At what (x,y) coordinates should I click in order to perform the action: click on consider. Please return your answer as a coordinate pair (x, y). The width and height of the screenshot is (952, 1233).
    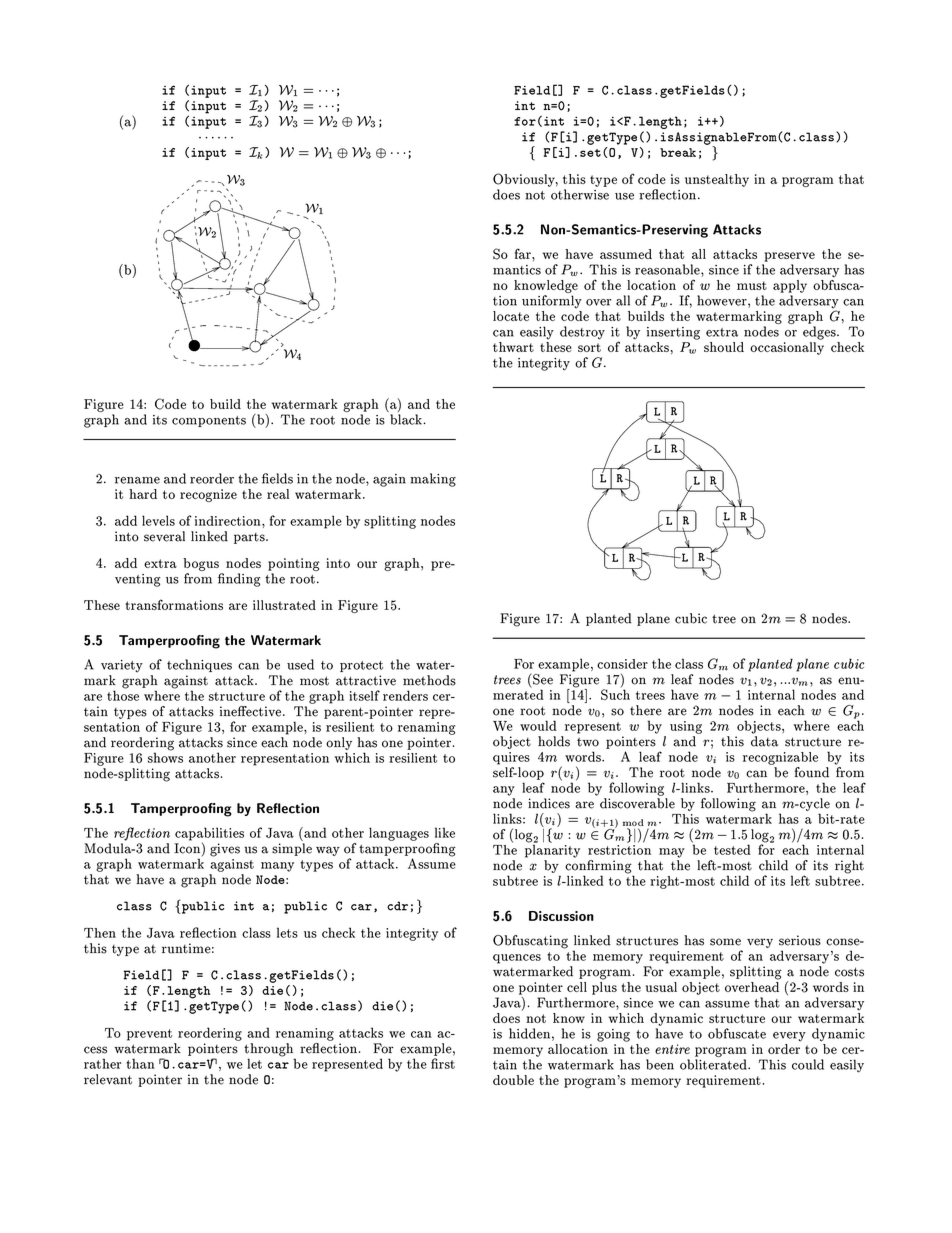
    Looking at the image, I should click on (622, 664).
